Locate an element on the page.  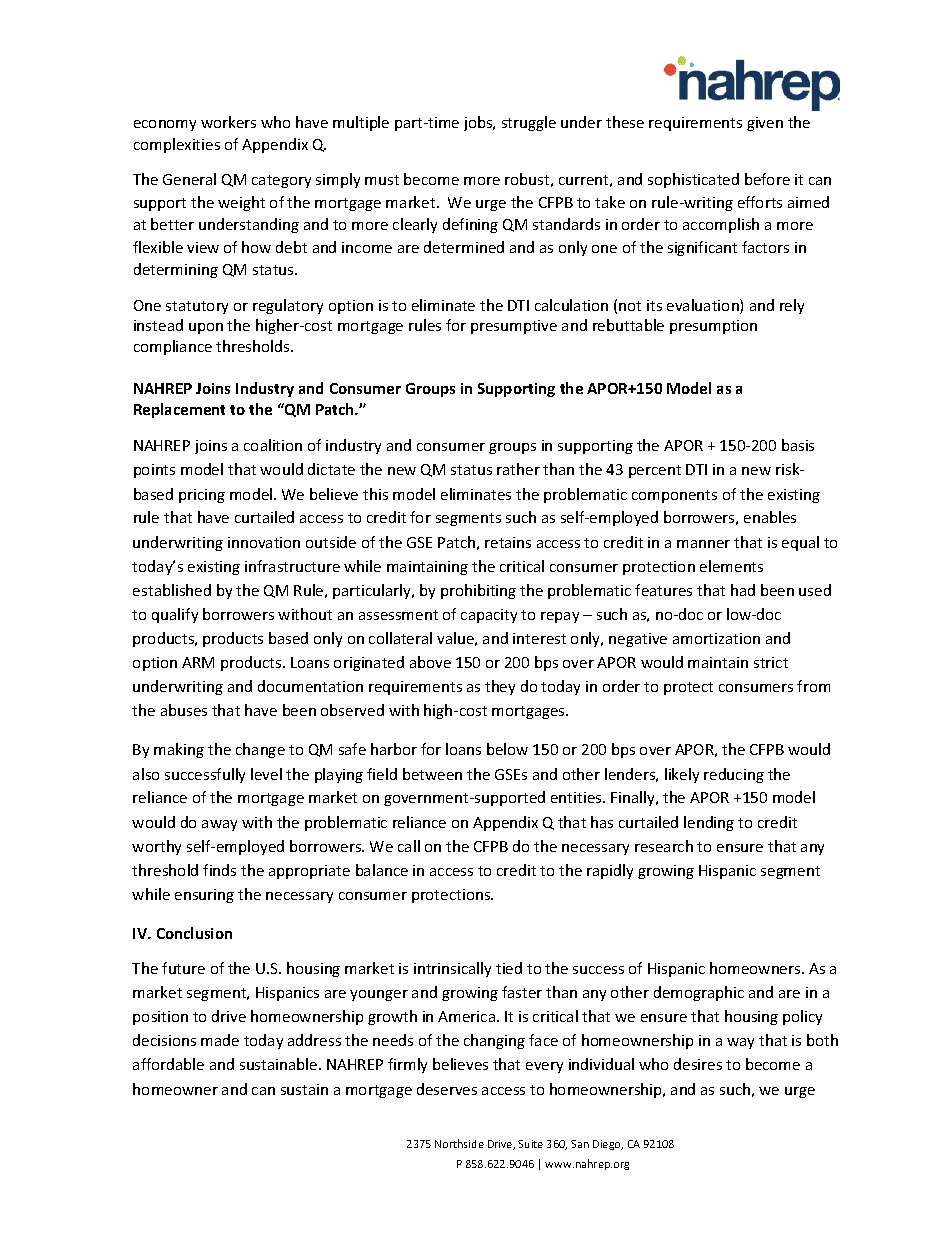
jobs is located at coordinates (479, 123).
